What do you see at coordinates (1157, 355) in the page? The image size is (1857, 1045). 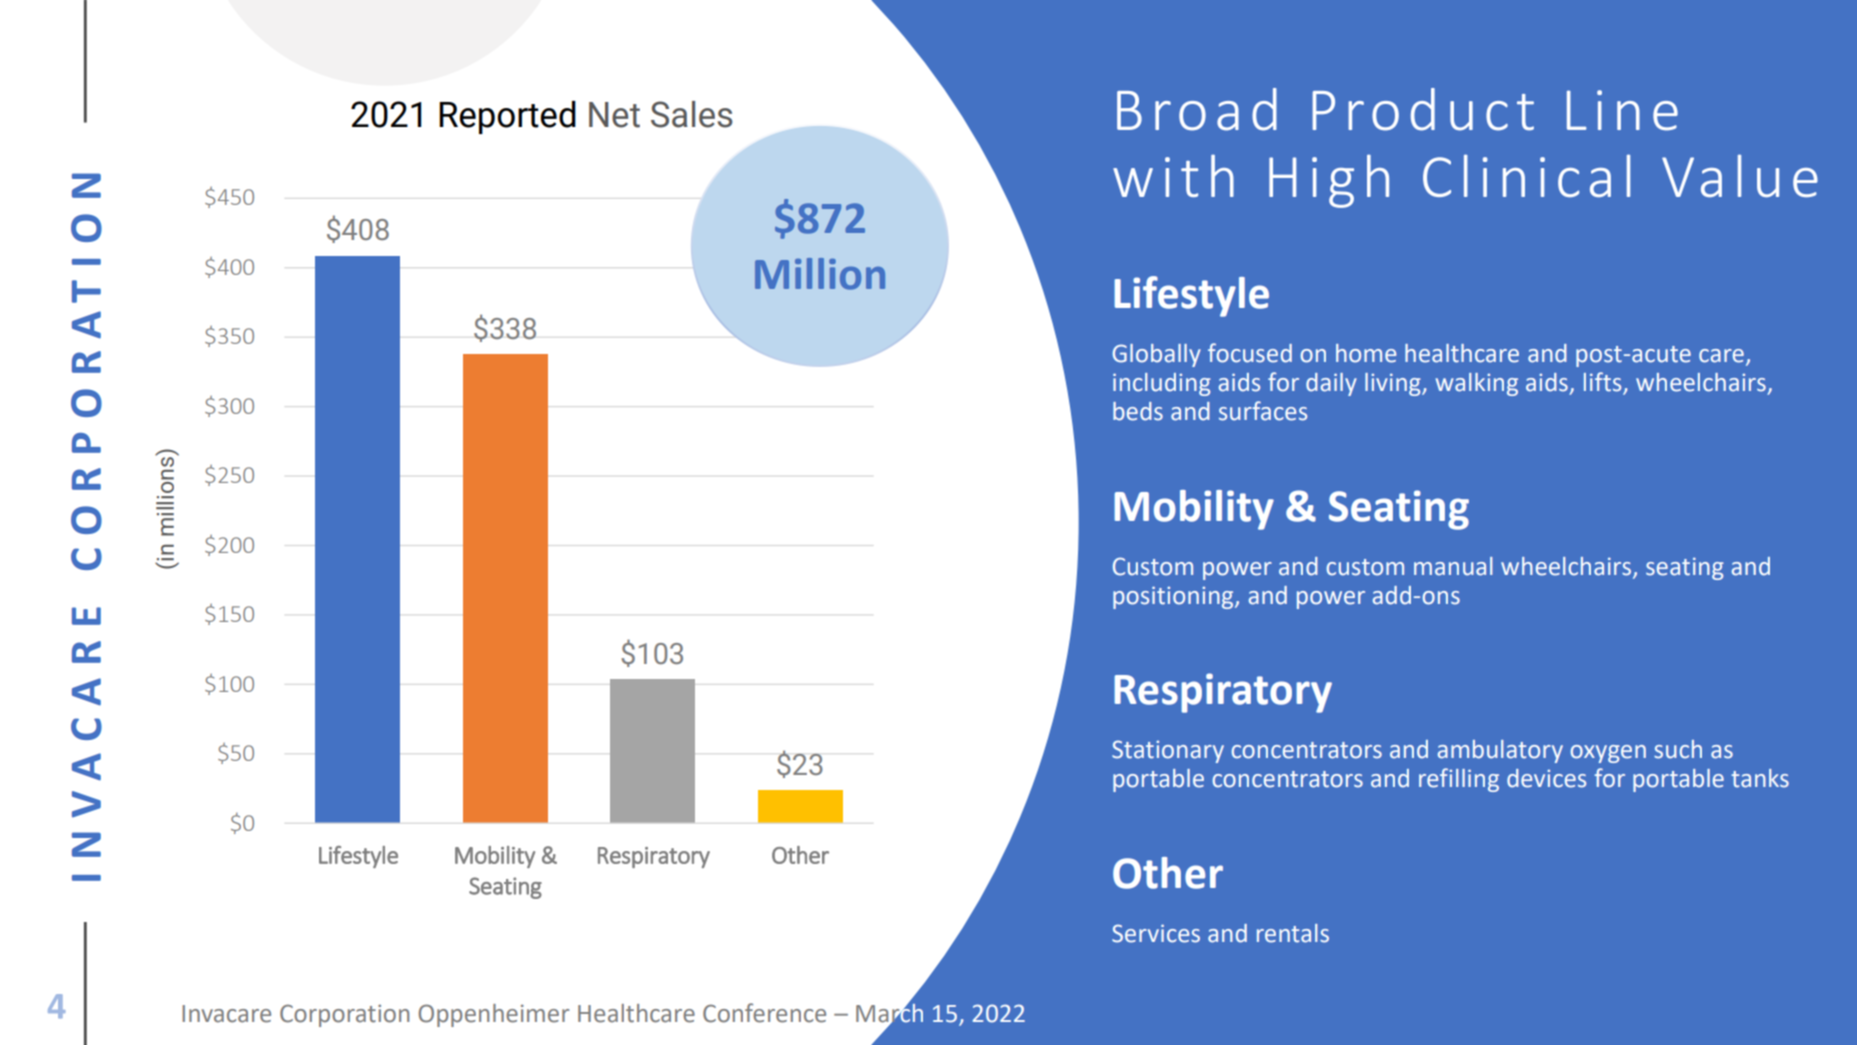 I see `Globally` at bounding box center [1157, 355].
